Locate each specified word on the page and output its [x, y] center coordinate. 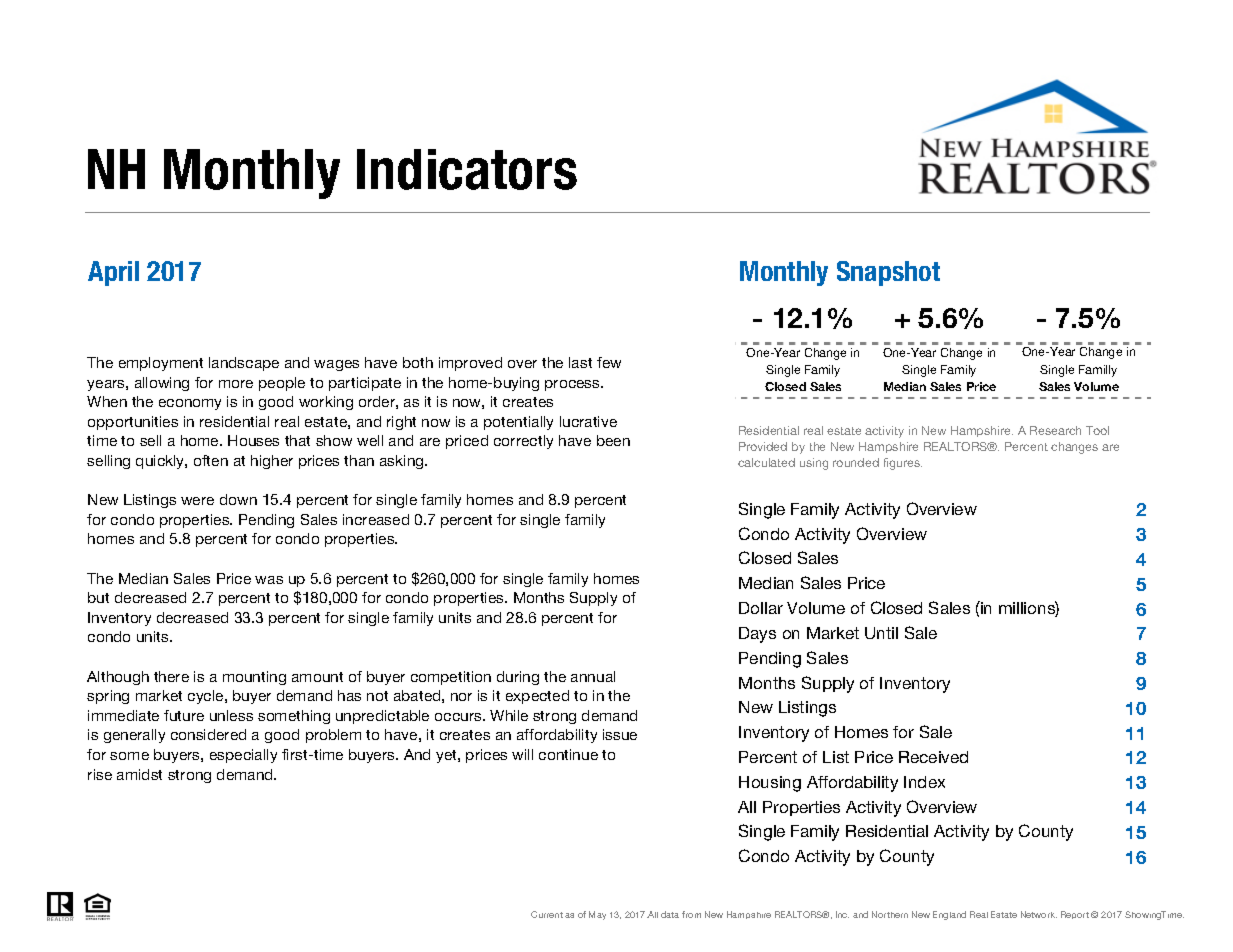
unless [231, 715]
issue [620, 734]
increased [376, 519]
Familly [1098, 371]
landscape [244, 364]
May [597, 915]
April [113, 273]
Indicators [467, 169]
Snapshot [888, 273]
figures [903, 464]
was [269, 580]
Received [933, 757]
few [609, 362]
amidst [139, 774]
